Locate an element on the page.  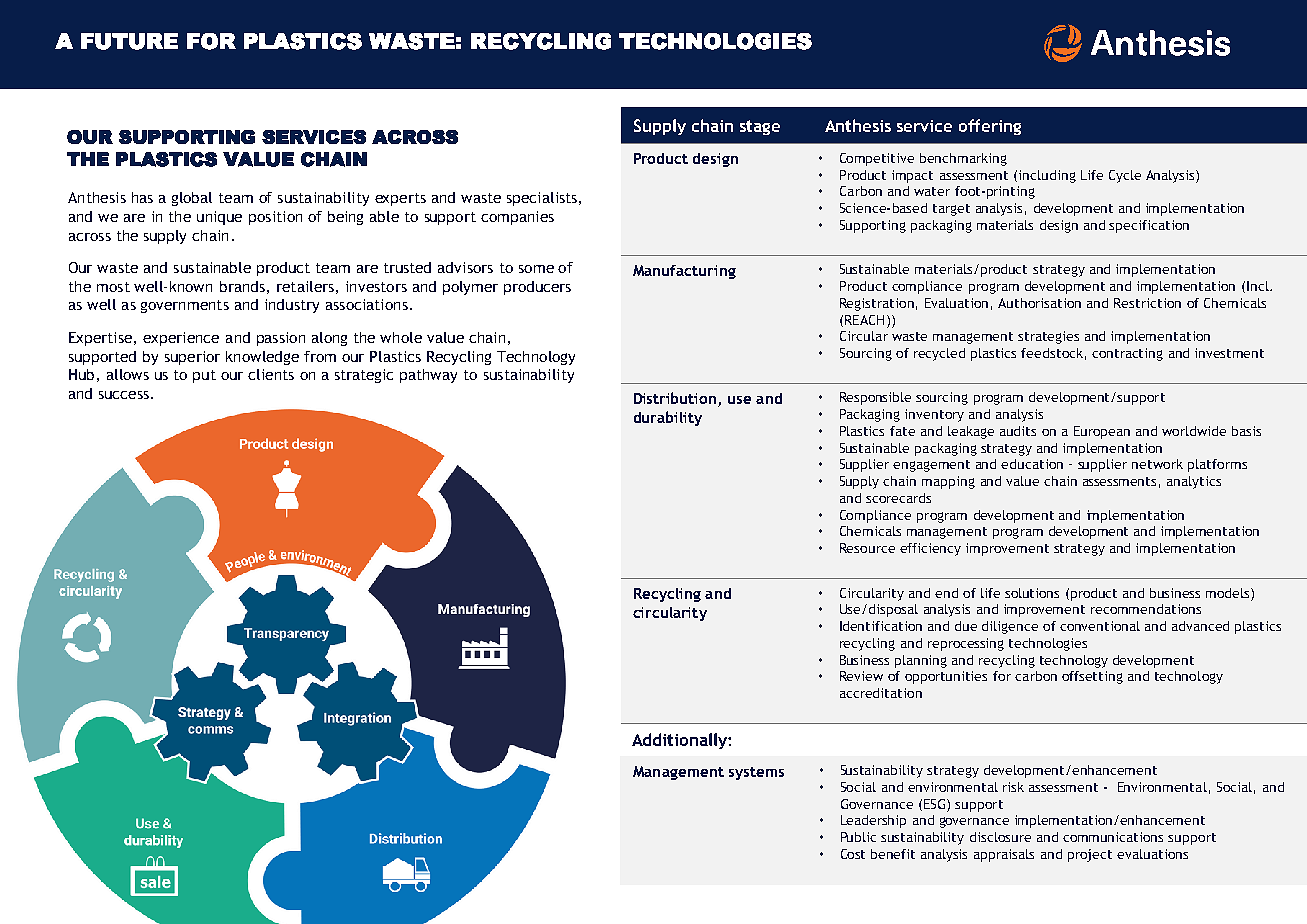
stage is located at coordinates (760, 127).
